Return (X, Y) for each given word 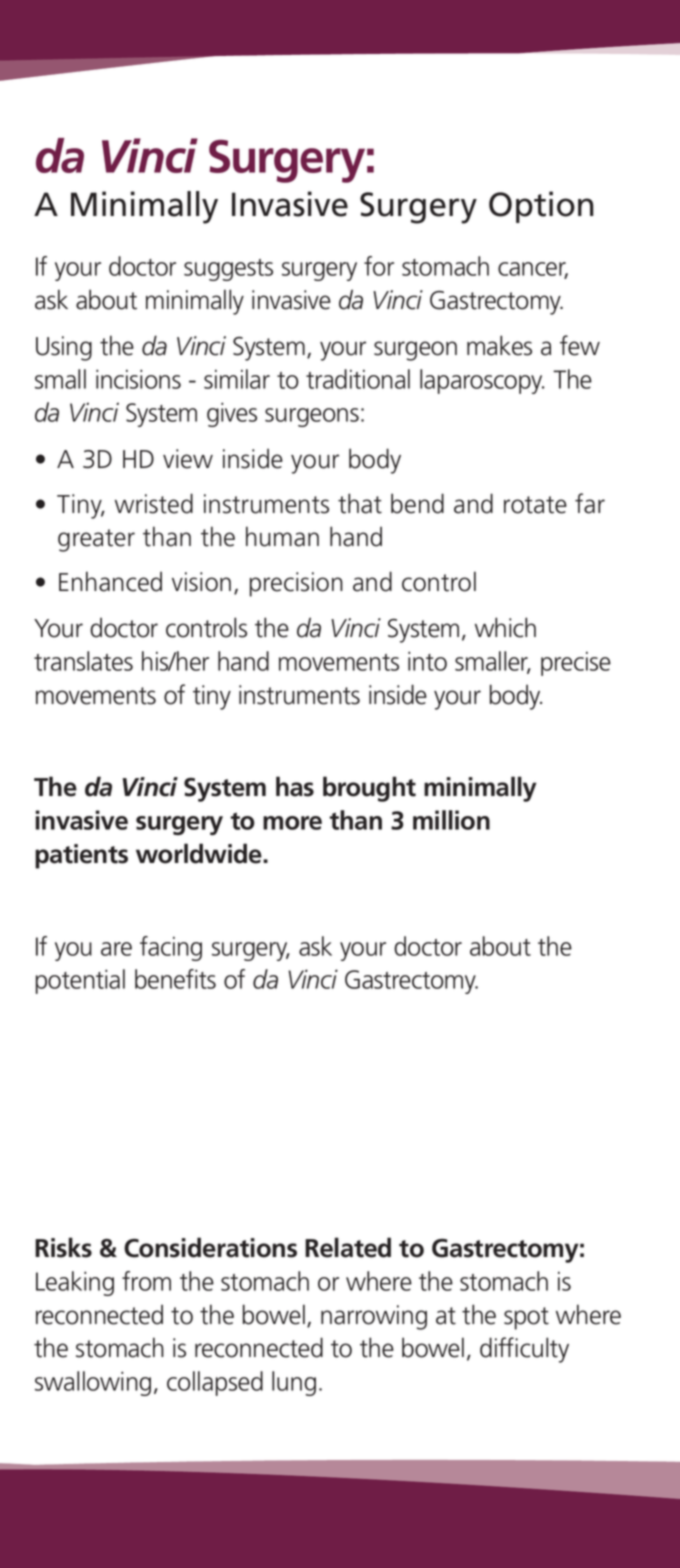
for (379, 266)
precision (296, 584)
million (451, 820)
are (116, 949)
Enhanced (110, 581)
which (505, 627)
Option (541, 207)
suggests (228, 270)
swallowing (93, 1383)
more (292, 823)
